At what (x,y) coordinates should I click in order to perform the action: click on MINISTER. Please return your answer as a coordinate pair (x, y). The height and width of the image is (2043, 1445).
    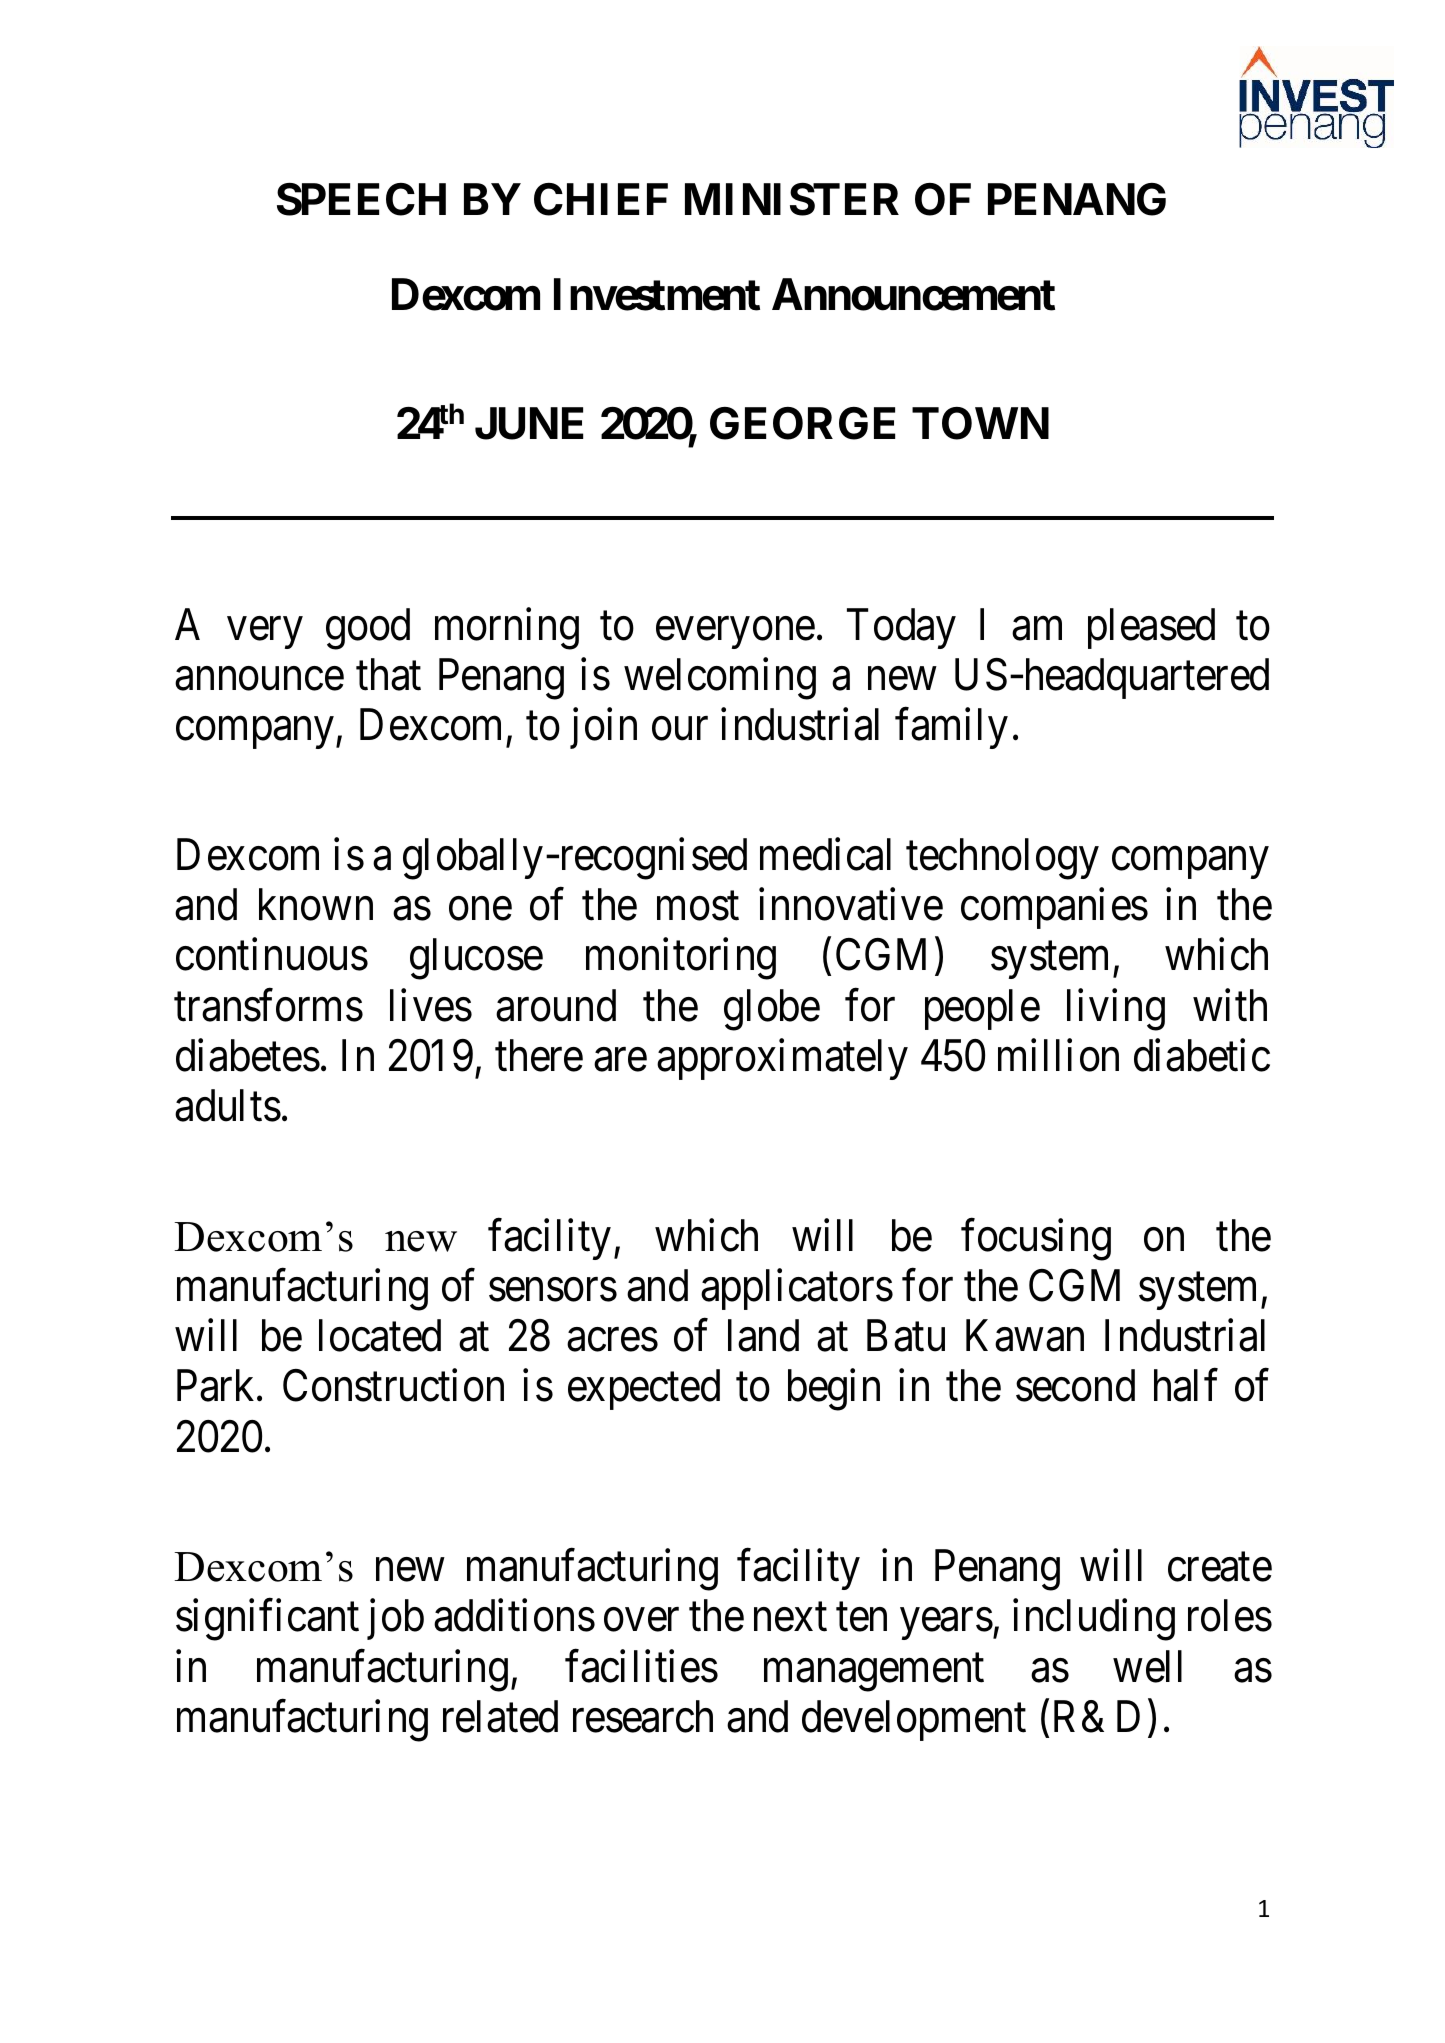
    Looking at the image, I should click on (792, 199).
